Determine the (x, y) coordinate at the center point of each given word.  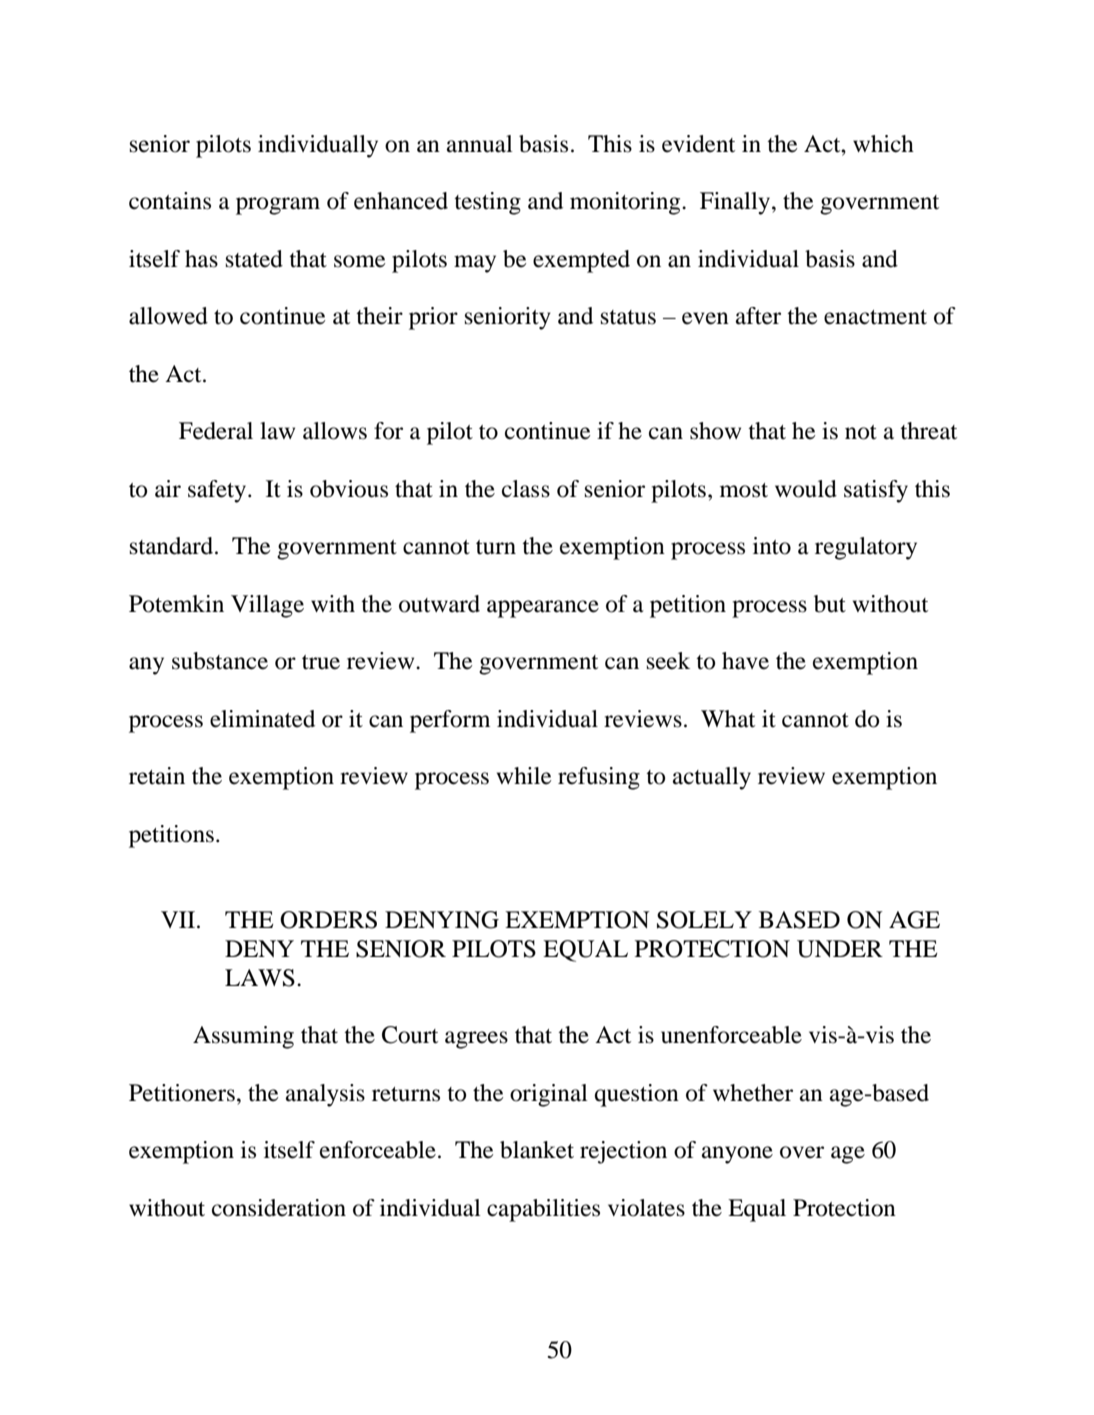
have (745, 661)
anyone (737, 1155)
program (278, 206)
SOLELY (704, 920)
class (526, 489)
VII (179, 919)
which (883, 144)
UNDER (840, 949)
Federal (216, 431)
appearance (543, 609)
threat (928, 431)
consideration (279, 1208)
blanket (537, 1150)
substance (220, 661)
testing (487, 203)
